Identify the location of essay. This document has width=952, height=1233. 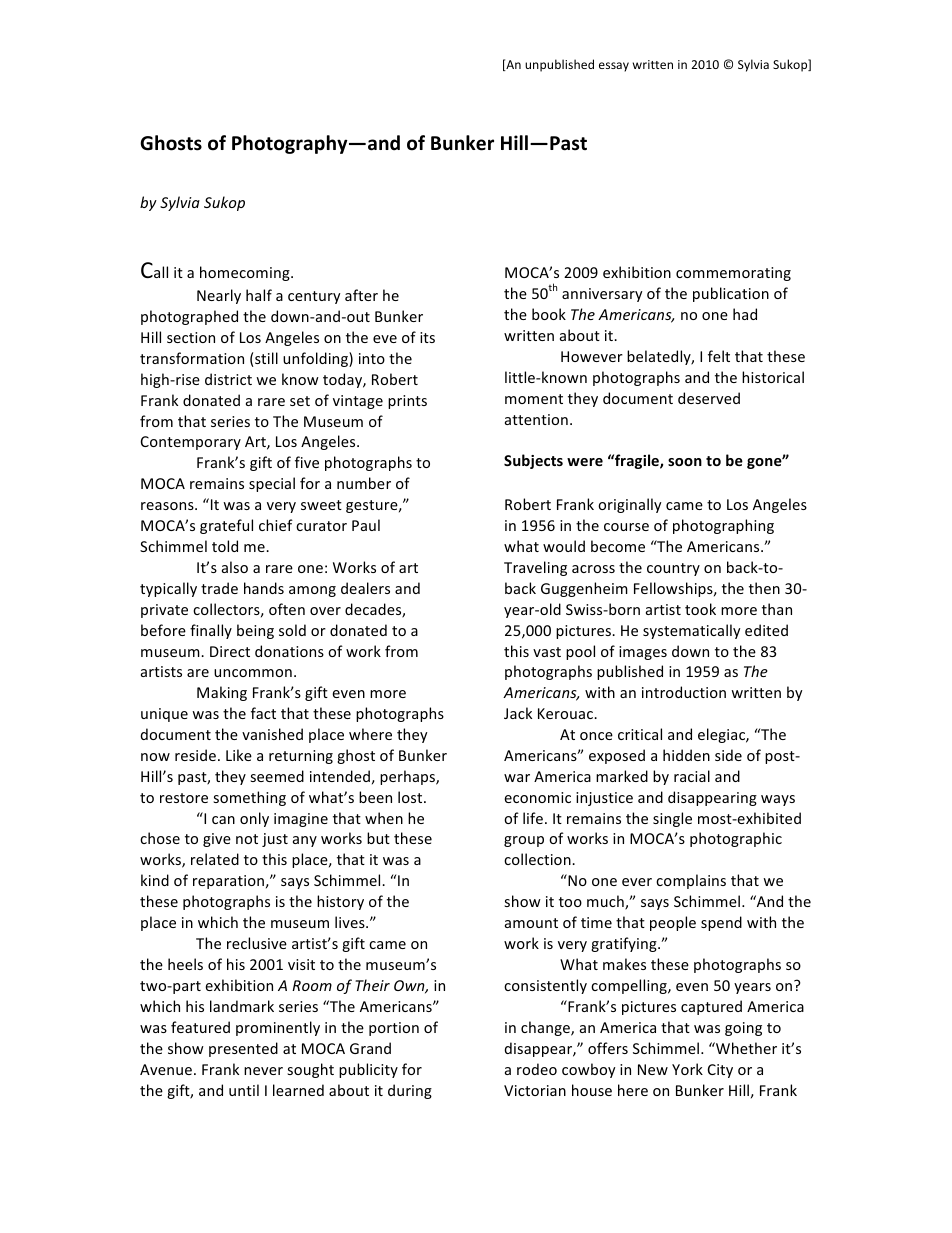
(614, 67).
